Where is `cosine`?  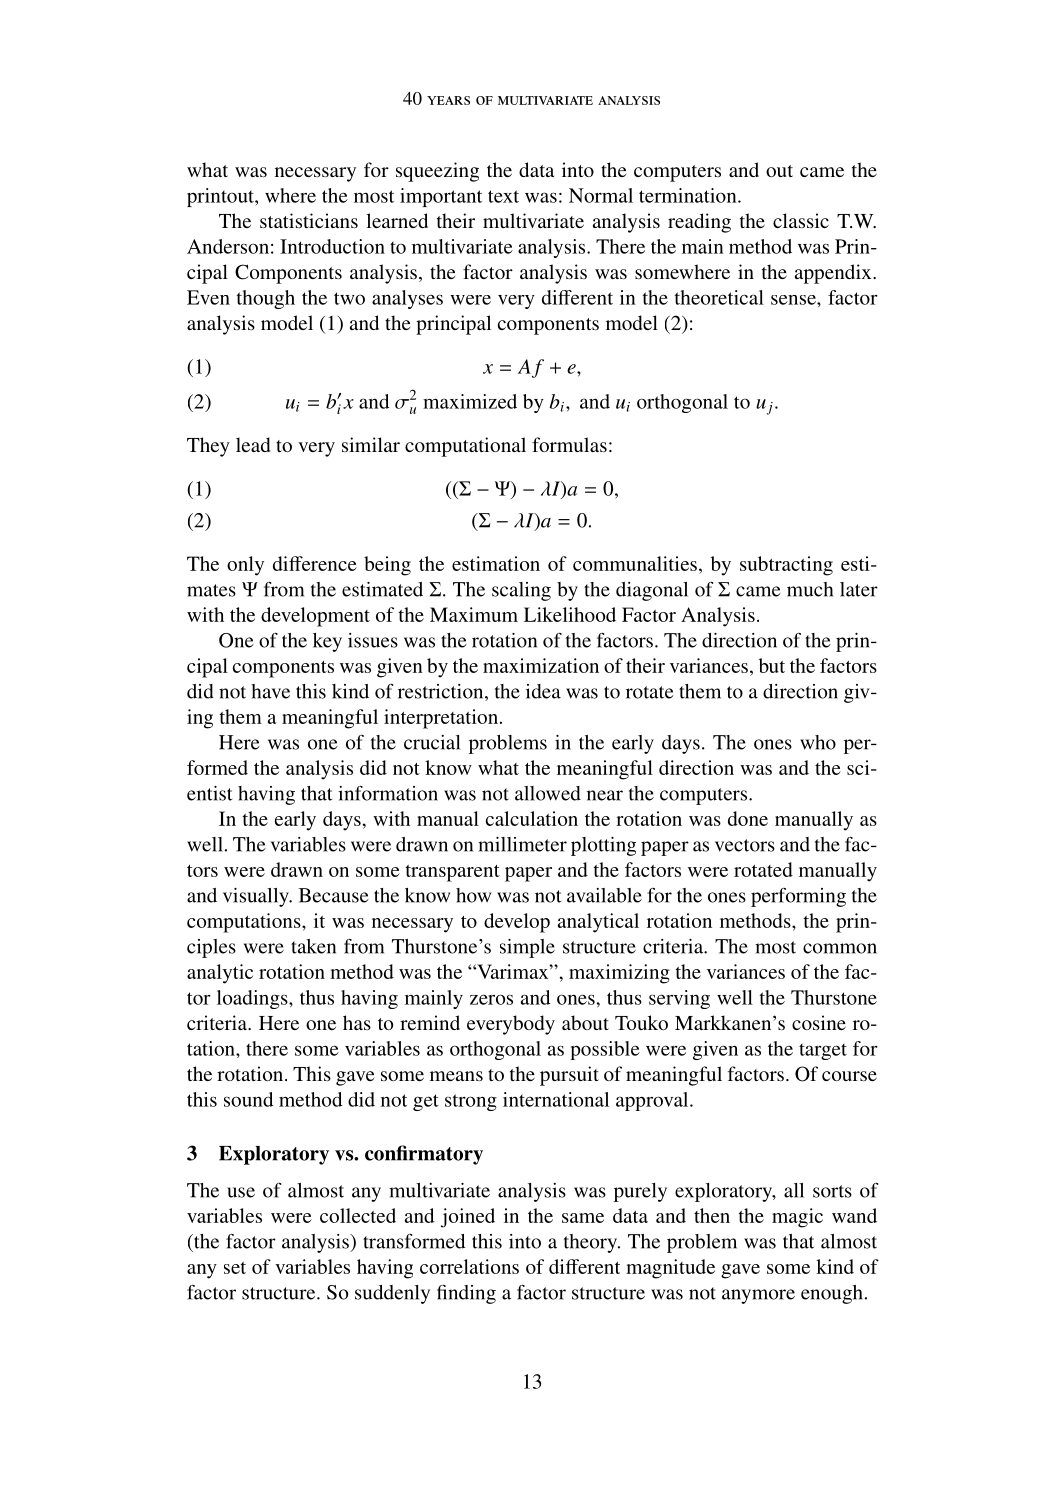 cosine is located at coordinates (819, 1022).
